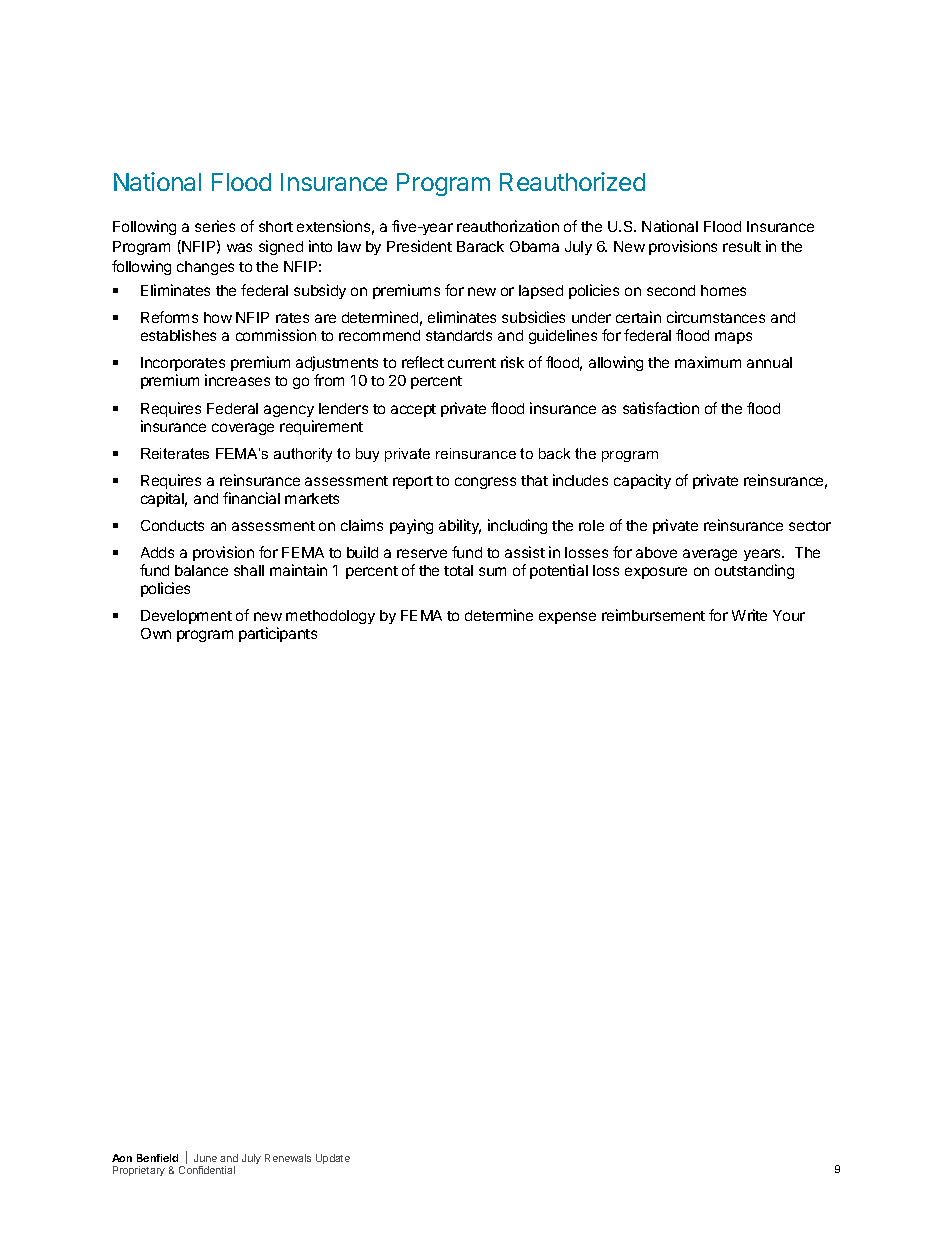  I want to click on capacity, so click(642, 481).
